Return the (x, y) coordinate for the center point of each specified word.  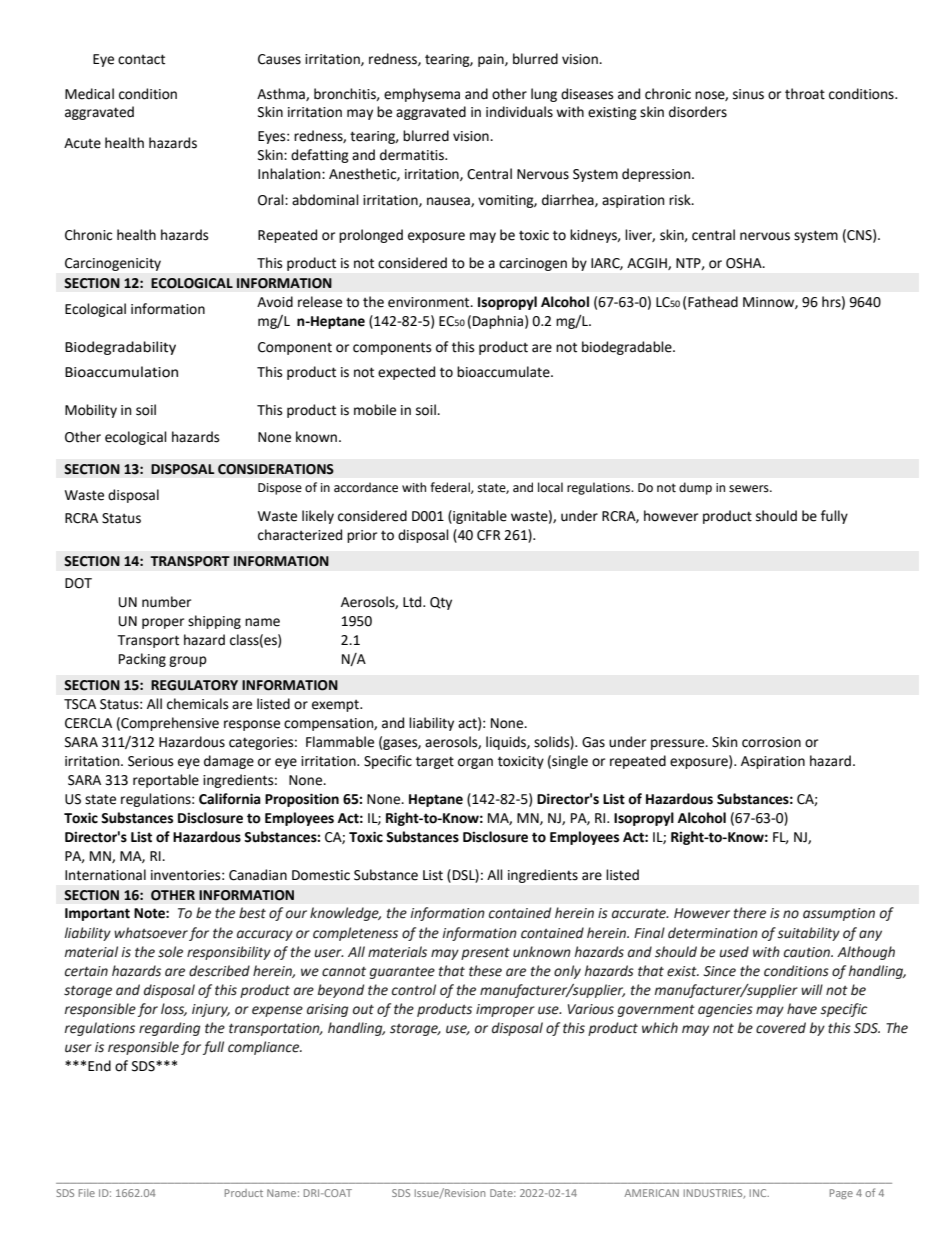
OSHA (745, 263)
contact (141, 59)
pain (492, 60)
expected (406, 373)
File (87, 1193)
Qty (441, 603)
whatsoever (151, 933)
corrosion (771, 742)
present (485, 954)
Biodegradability (120, 348)
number (166, 602)
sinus (748, 94)
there (750, 913)
